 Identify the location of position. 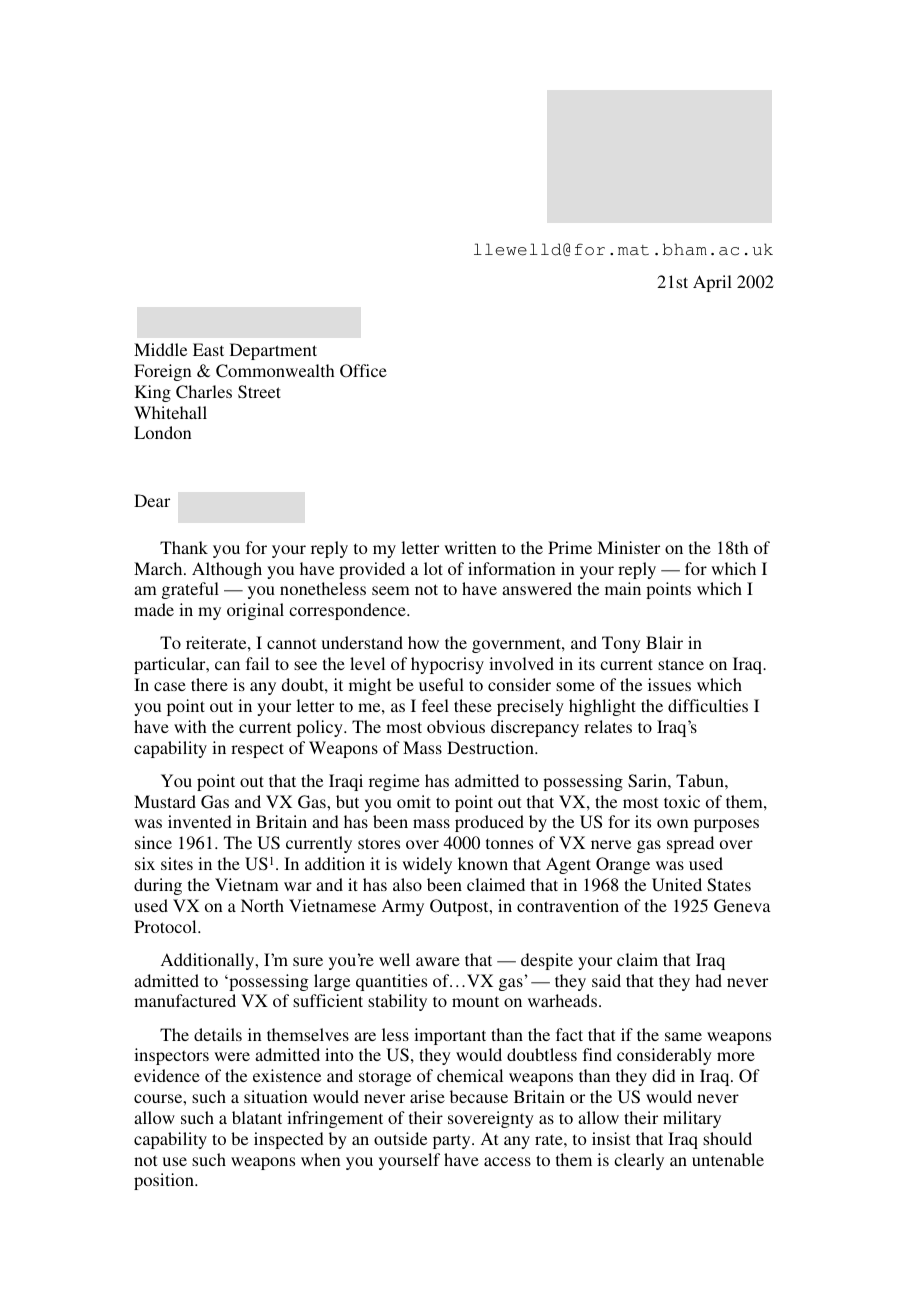
(165, 1181).
